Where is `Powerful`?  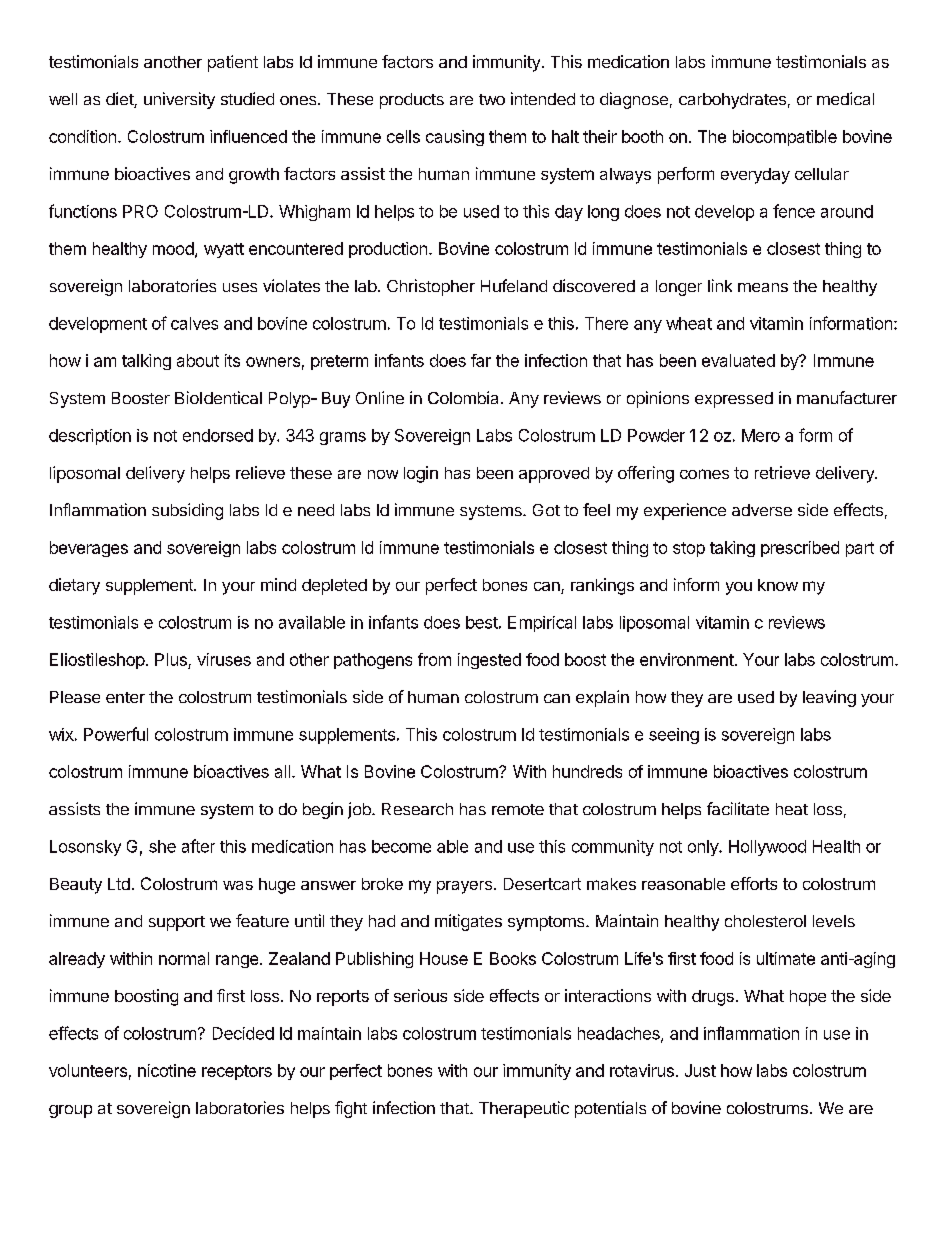
Powerful is located at coordinates (116, 734).
